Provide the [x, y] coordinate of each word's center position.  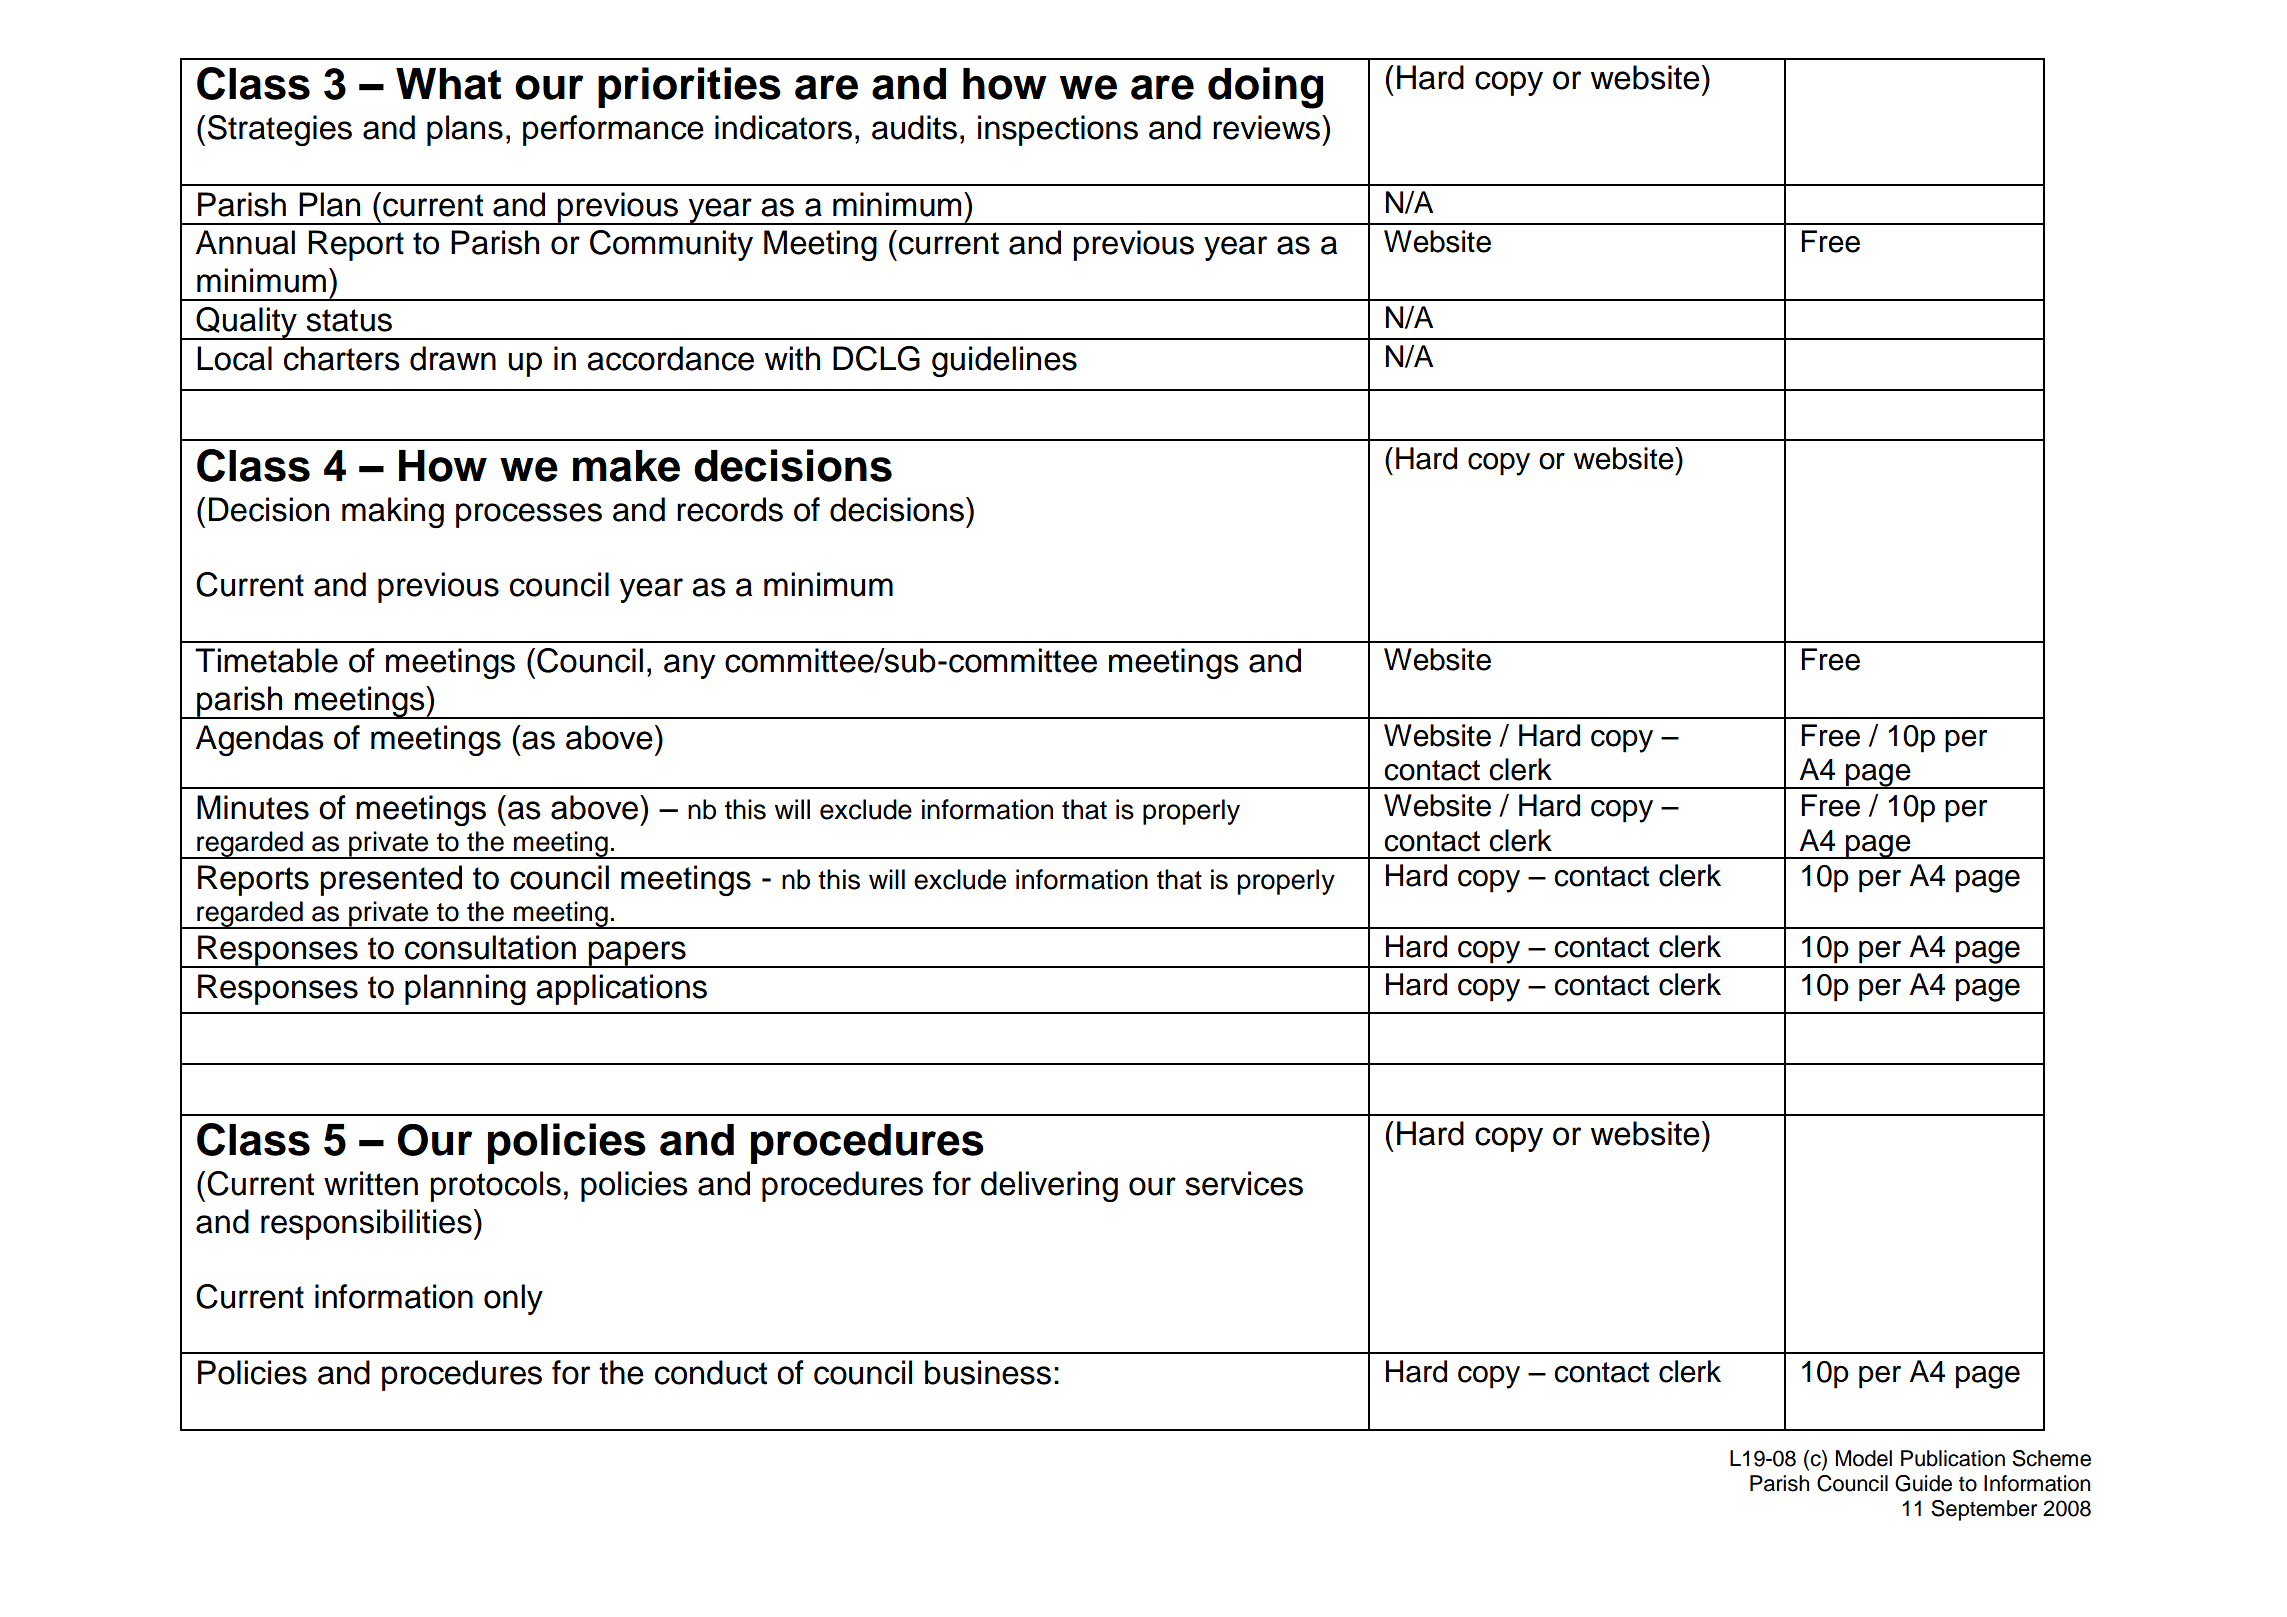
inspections [1058, 130]
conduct [711, 1372]
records [730, 509]
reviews [1268, 127]
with [792, 358]
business [988, 1372]
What [448, 84]
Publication [1953, 1458]
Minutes [253, 807]
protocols [495, 1186]
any [690, 666]
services [1244, 1183]
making [393, 512]
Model [1864, 1458]
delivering [1049, 1186]
